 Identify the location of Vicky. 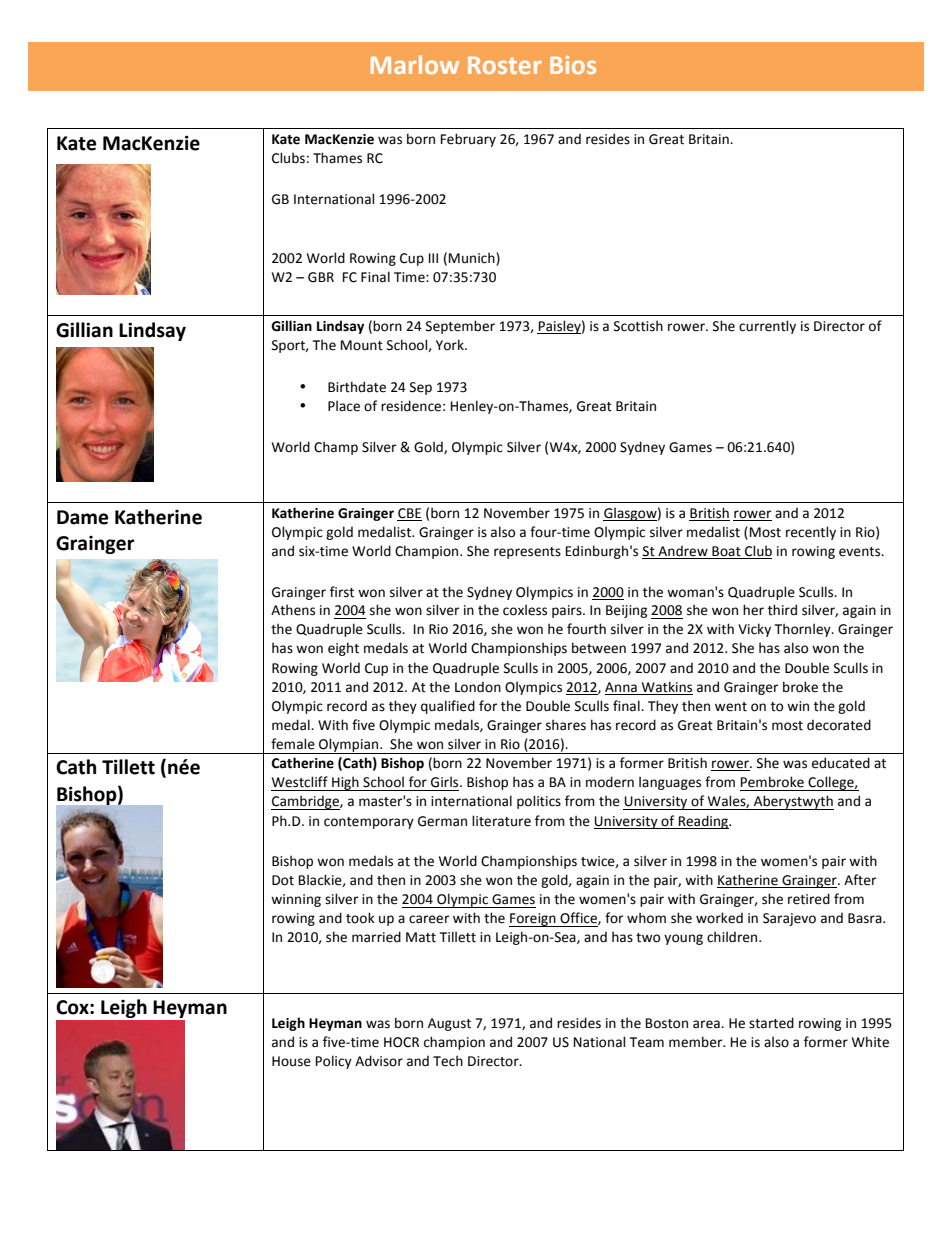
(754, 630).
